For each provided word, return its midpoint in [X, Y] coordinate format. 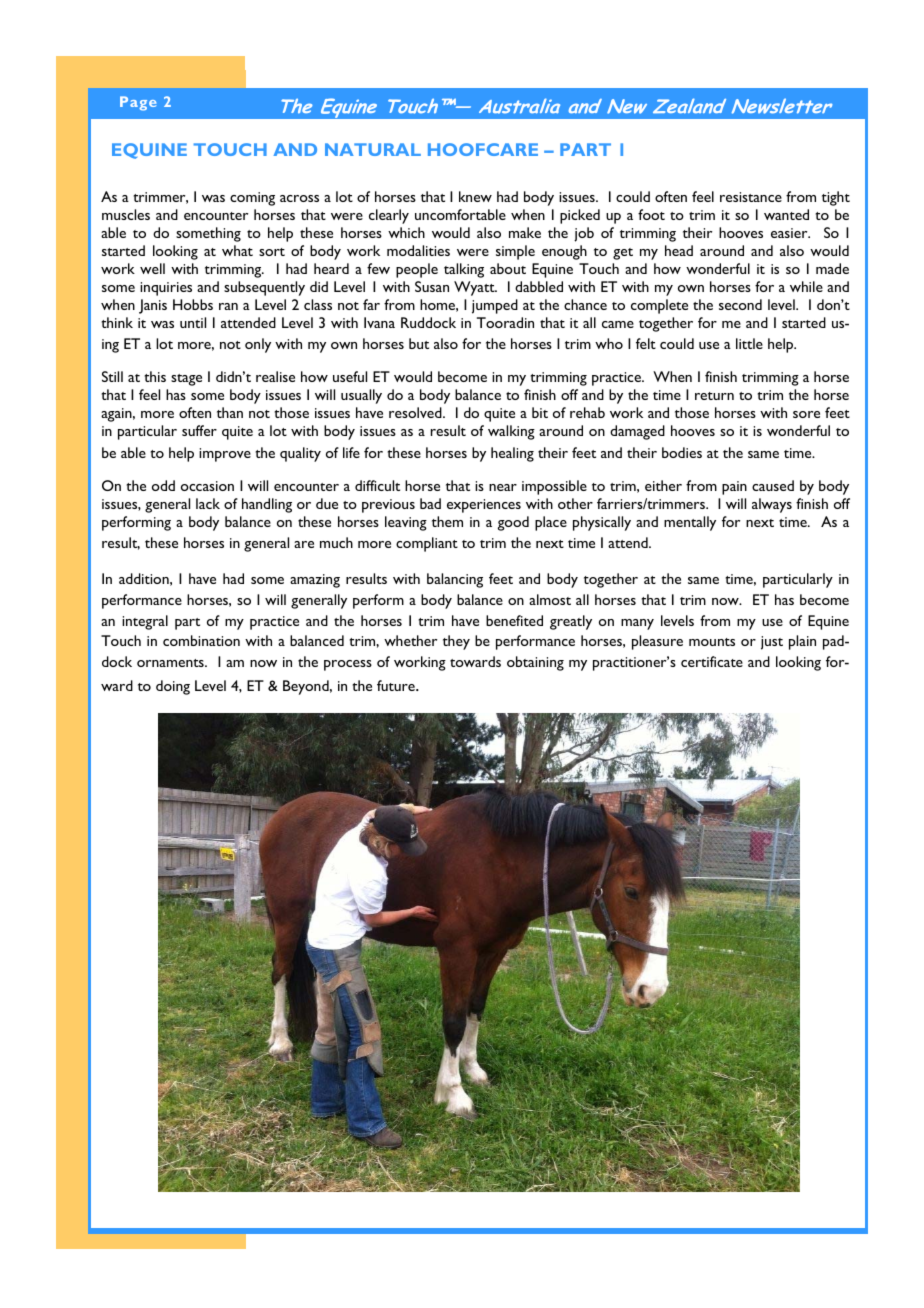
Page [138, 103]
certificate [712, 661]
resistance [751, 197]
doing [173, 687]
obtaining [535, 663]
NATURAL [373, 149]
